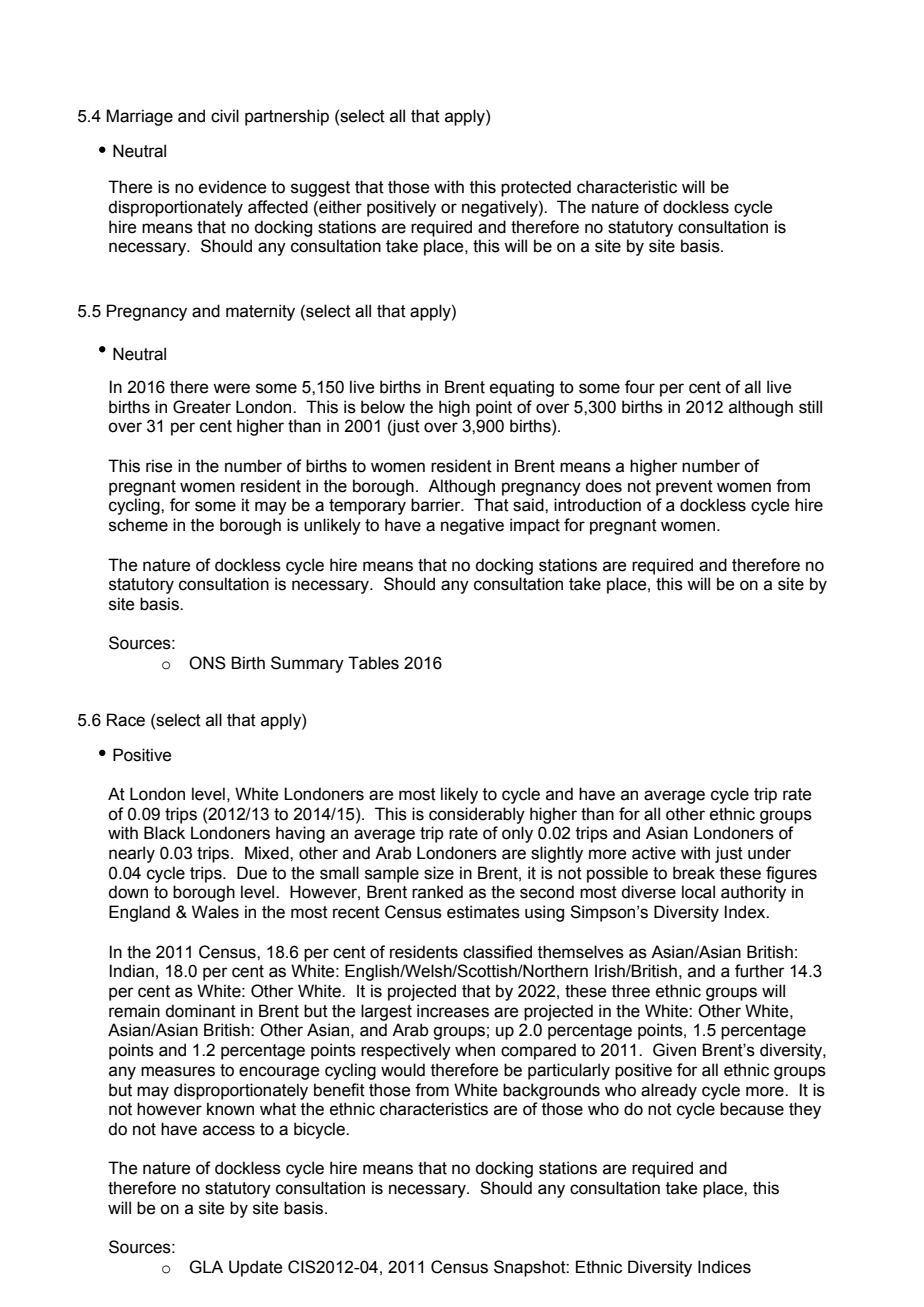  I want to click on under, so click(769, 853).
